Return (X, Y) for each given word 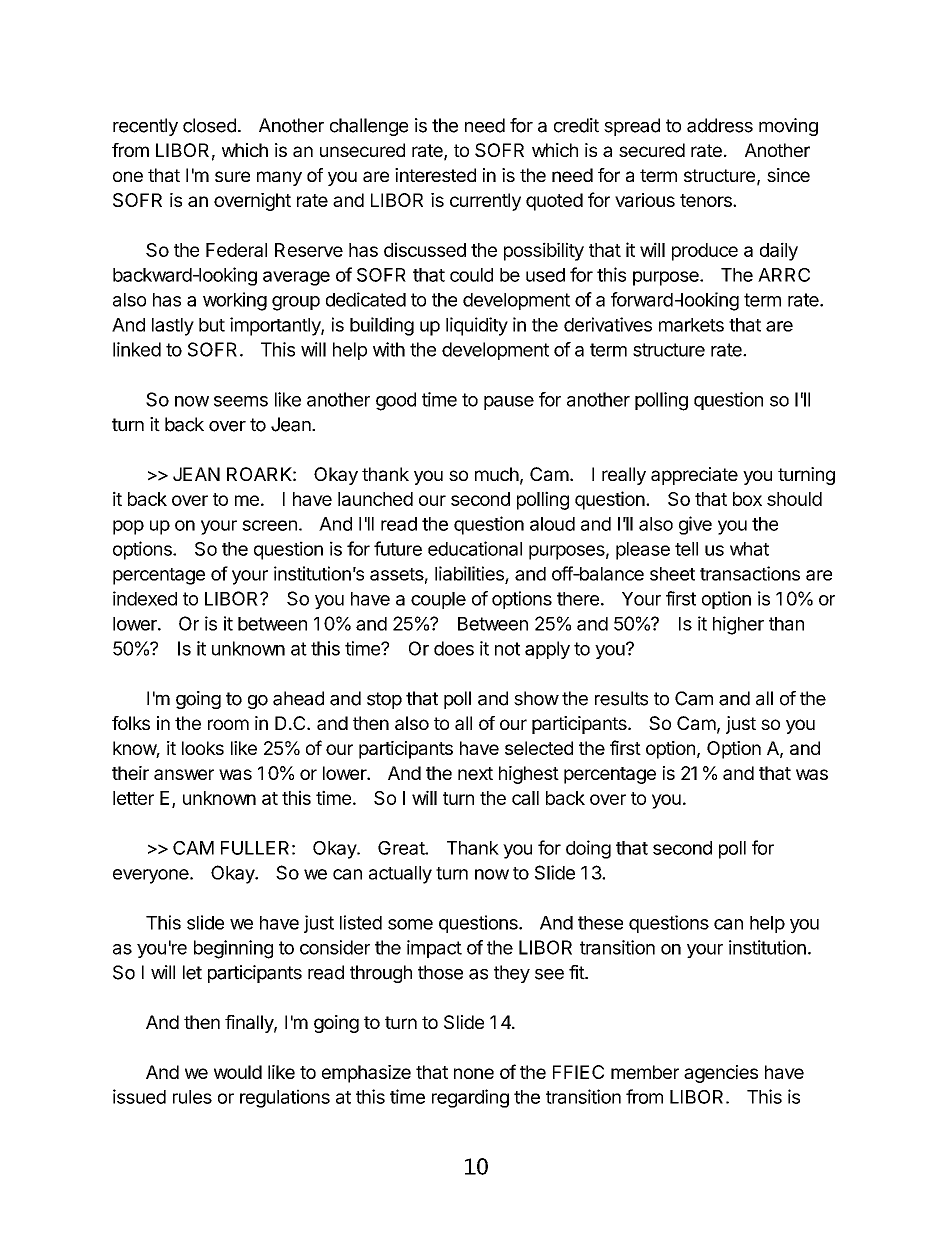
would (238, 1072)
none (474, 1073)
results (621, 698)
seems (241, 401)
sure (232, 176)
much (497, 474)
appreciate (694, 476)
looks (203, 748)
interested (435, 175)
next (475, 773)
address (720, 125)
